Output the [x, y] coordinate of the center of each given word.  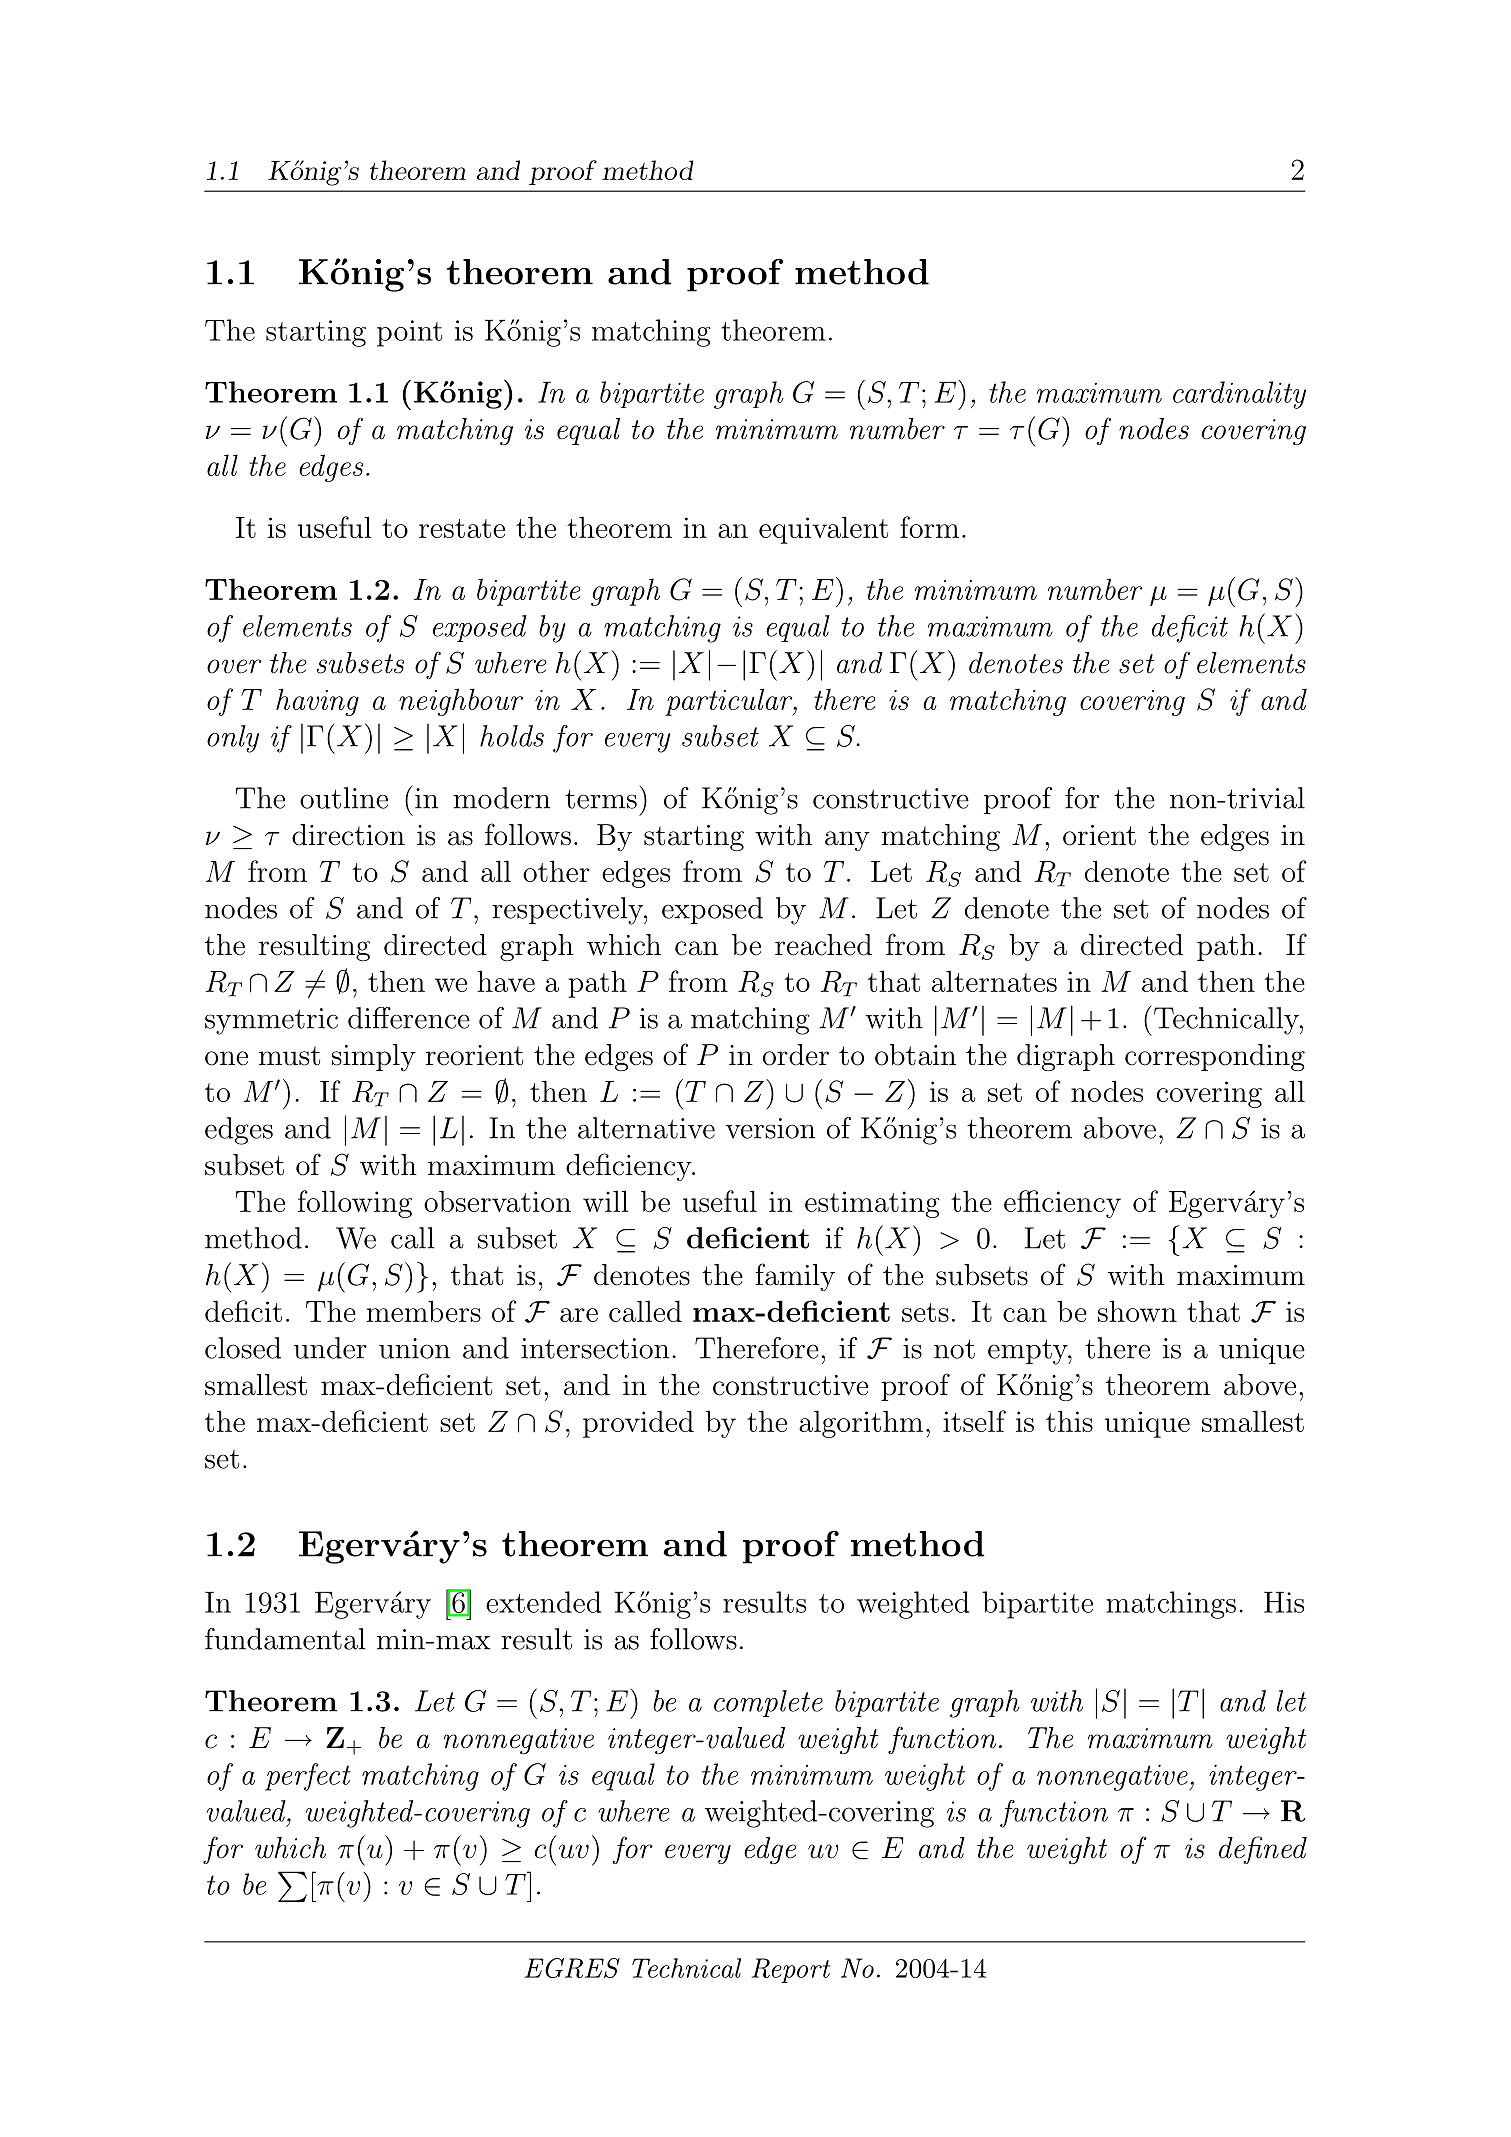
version [771, 1128]
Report [790, 1970]
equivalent [823, 530]
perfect [308, 1777]
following [355, 1204]
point [409, 333]
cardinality [1239, 395]
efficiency [1062, 1204]
